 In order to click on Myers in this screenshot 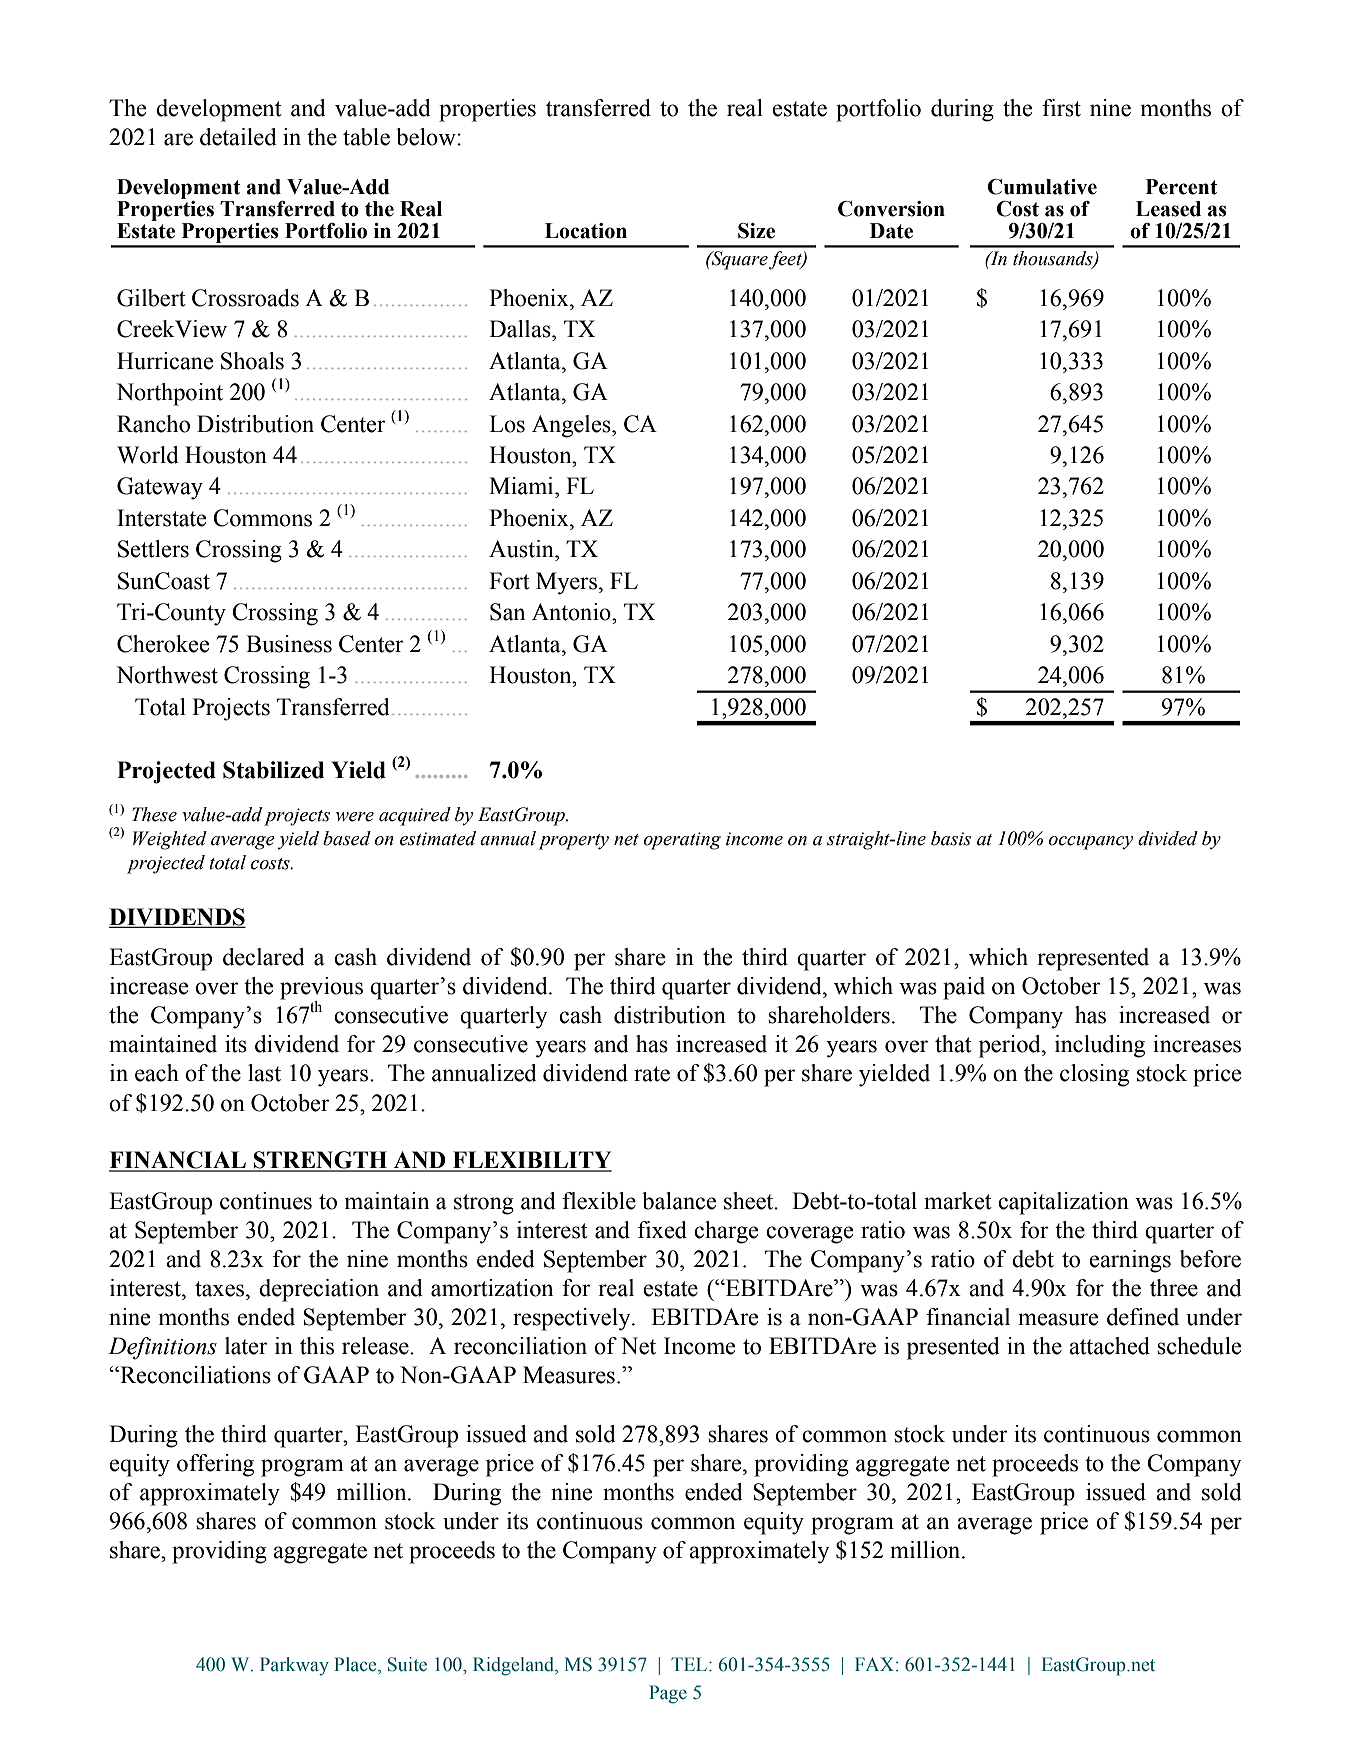, I will do `click(566, 583)`.
